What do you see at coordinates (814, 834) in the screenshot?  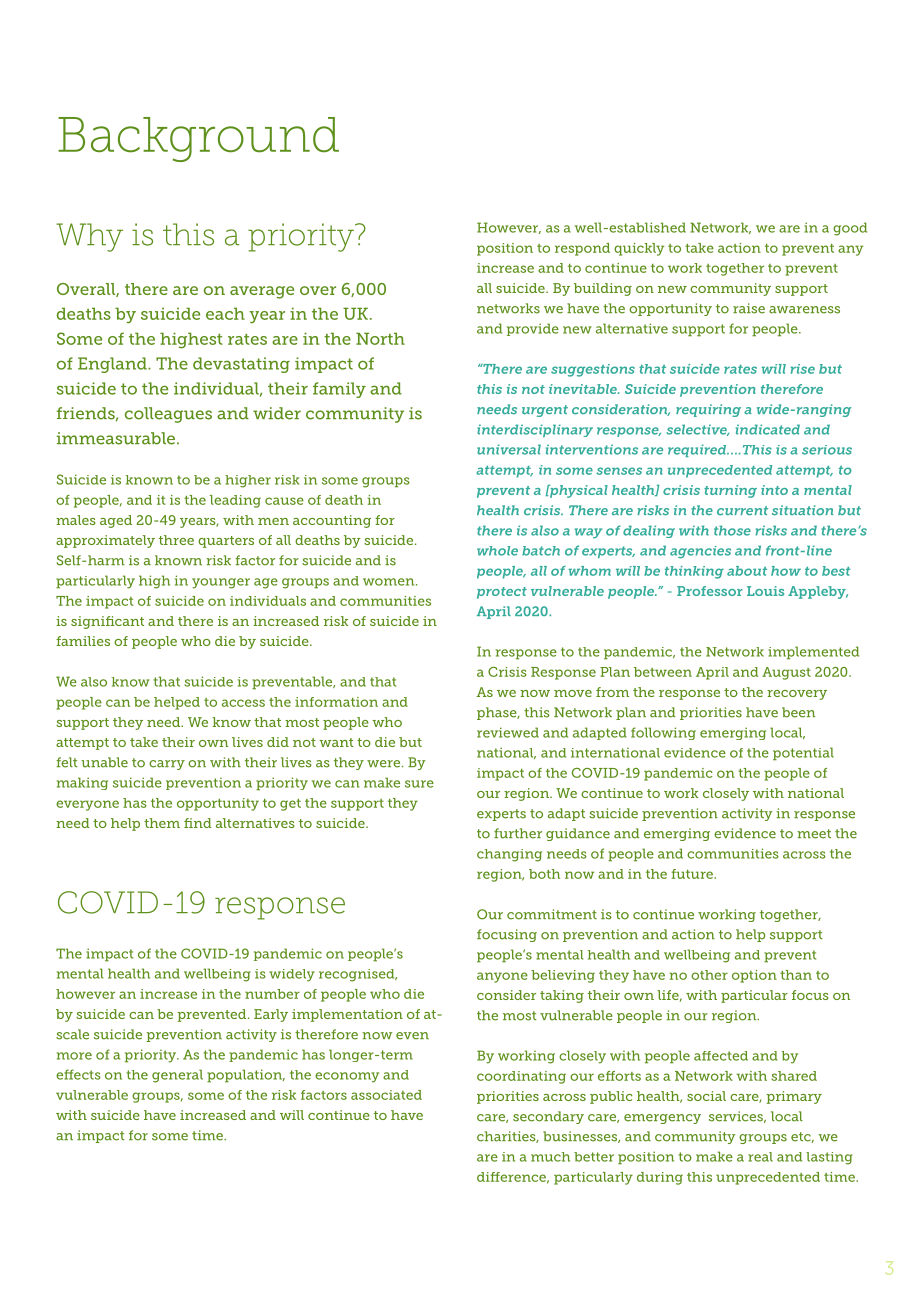 I see `meet` at bounding box center [814, 834].
